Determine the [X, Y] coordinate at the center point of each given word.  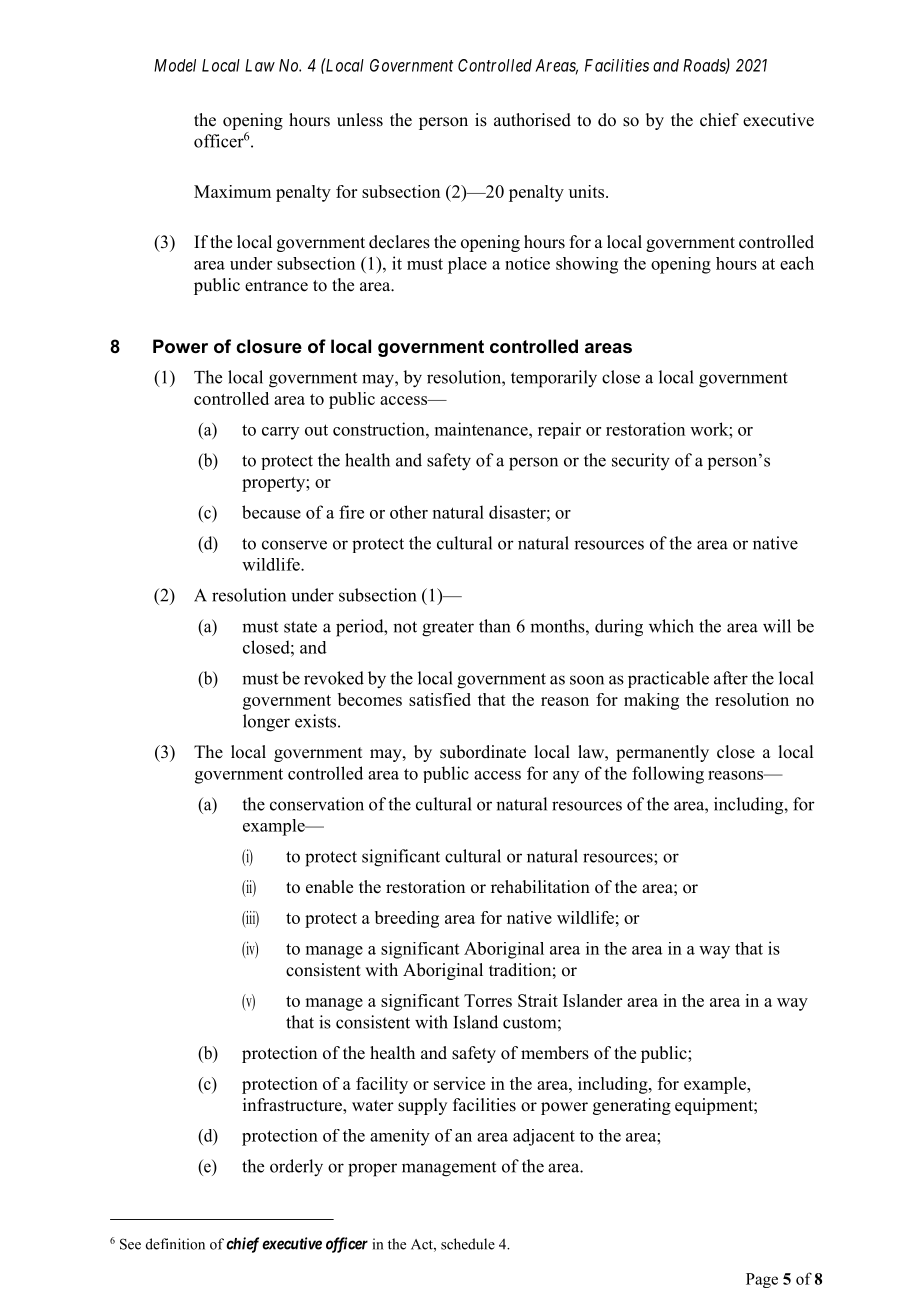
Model [175, 65]
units [586, 191]
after [731, 678]
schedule [468, 1244]
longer [266, 723]
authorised [532, 120]
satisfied [440, 699]
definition [175, 1244]
